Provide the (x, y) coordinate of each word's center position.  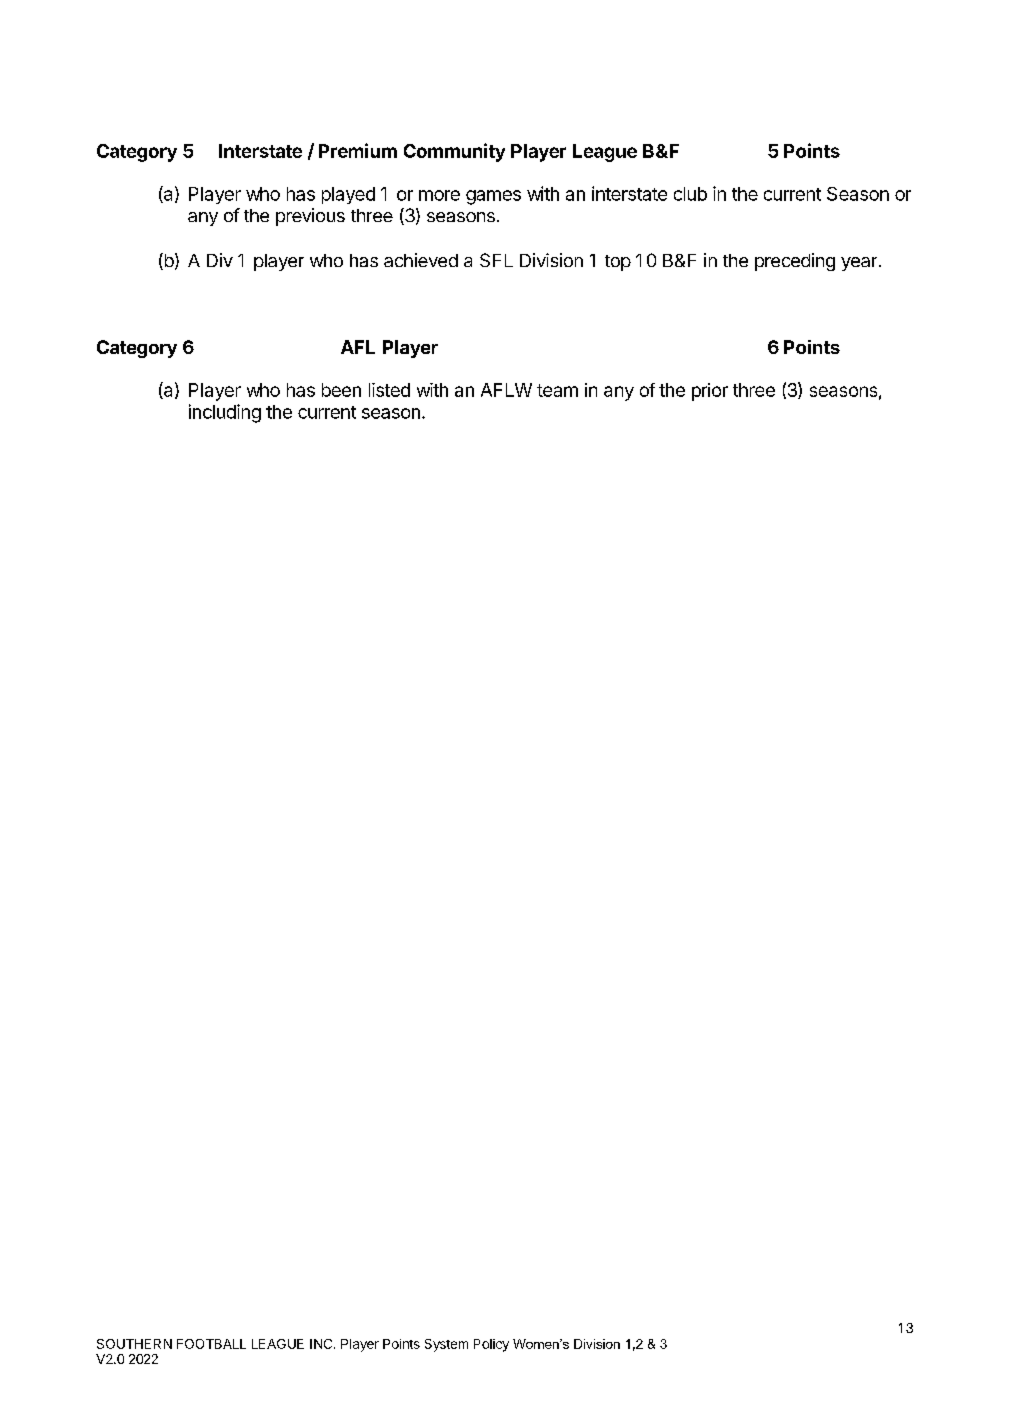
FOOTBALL (211, 1344)
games (493, 197)
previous (310, 217)
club (690, 194)
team (557, 390)
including (225, 413)
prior (710, 392)
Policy (491, 1345)
